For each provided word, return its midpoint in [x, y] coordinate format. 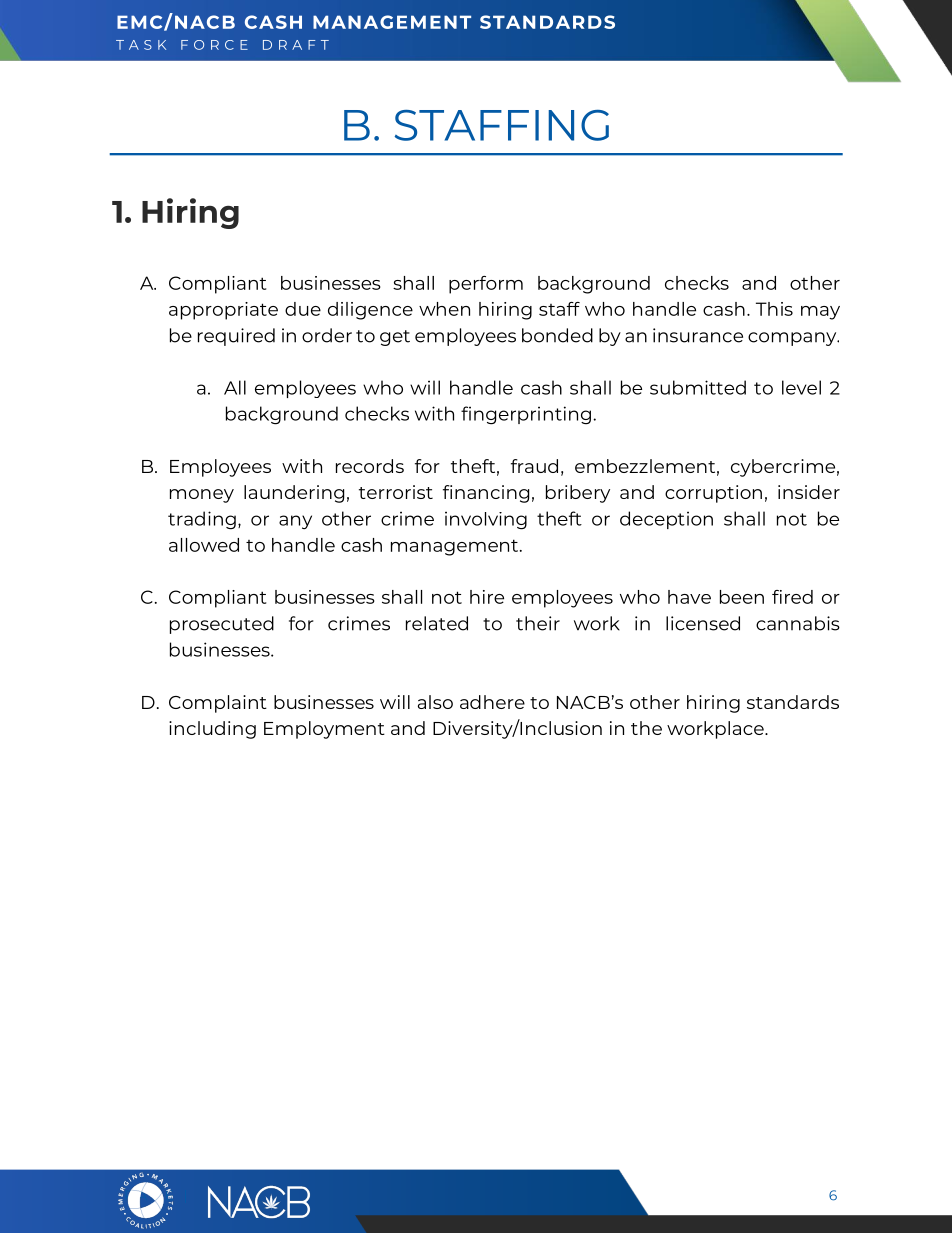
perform [486, 285]
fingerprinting [526, 415]
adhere [492, 702]
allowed [204, 545]
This [774, 309]
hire [487, 597]
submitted [698, 387]
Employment [324, 730]
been [742, 597]
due [303, 309]
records [370, 466]
